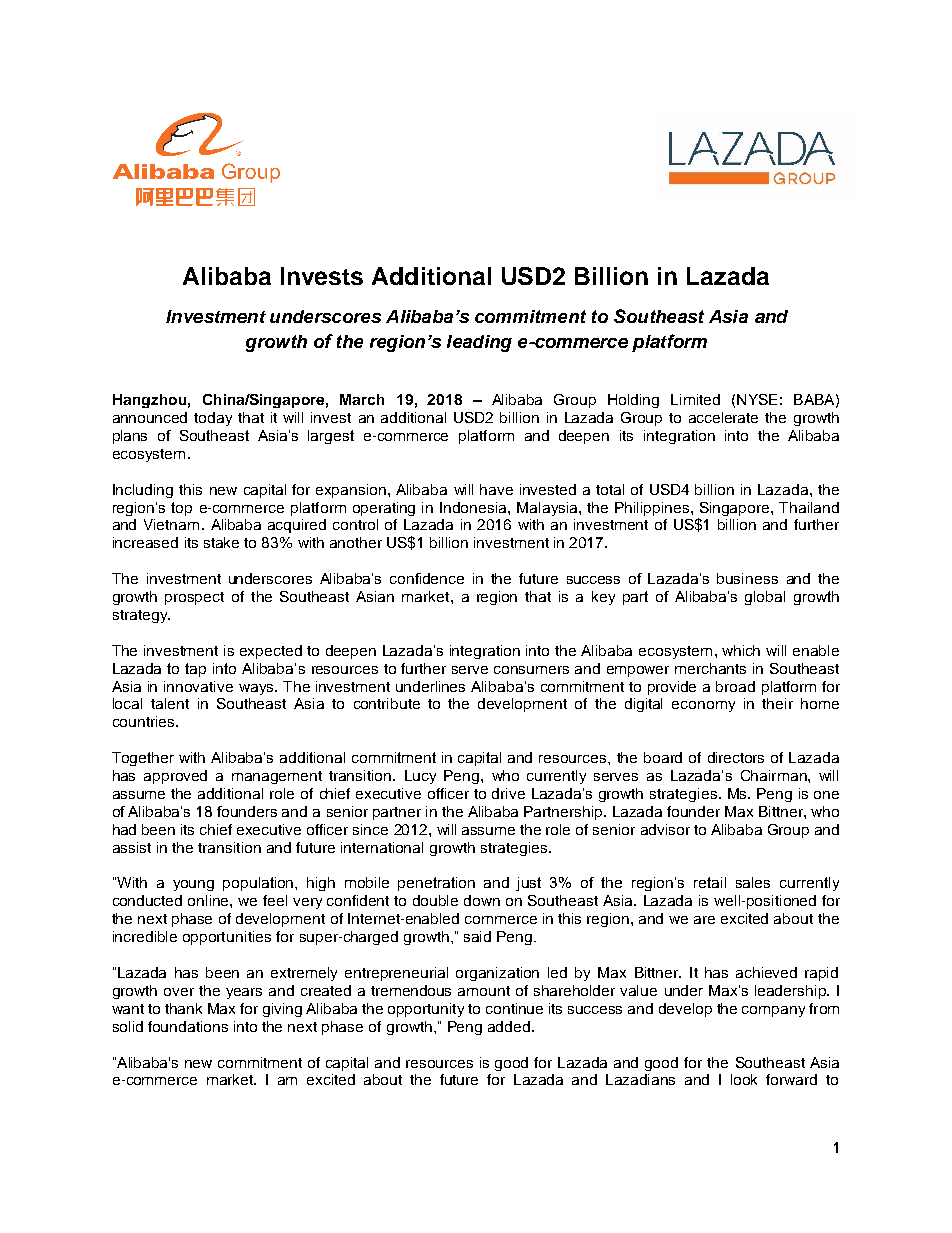 The image size is (952, 1233). What do you see at coordinates (188, 1026) in the screenshot?
I see `foundations` at bounding box center [188, 1026].
